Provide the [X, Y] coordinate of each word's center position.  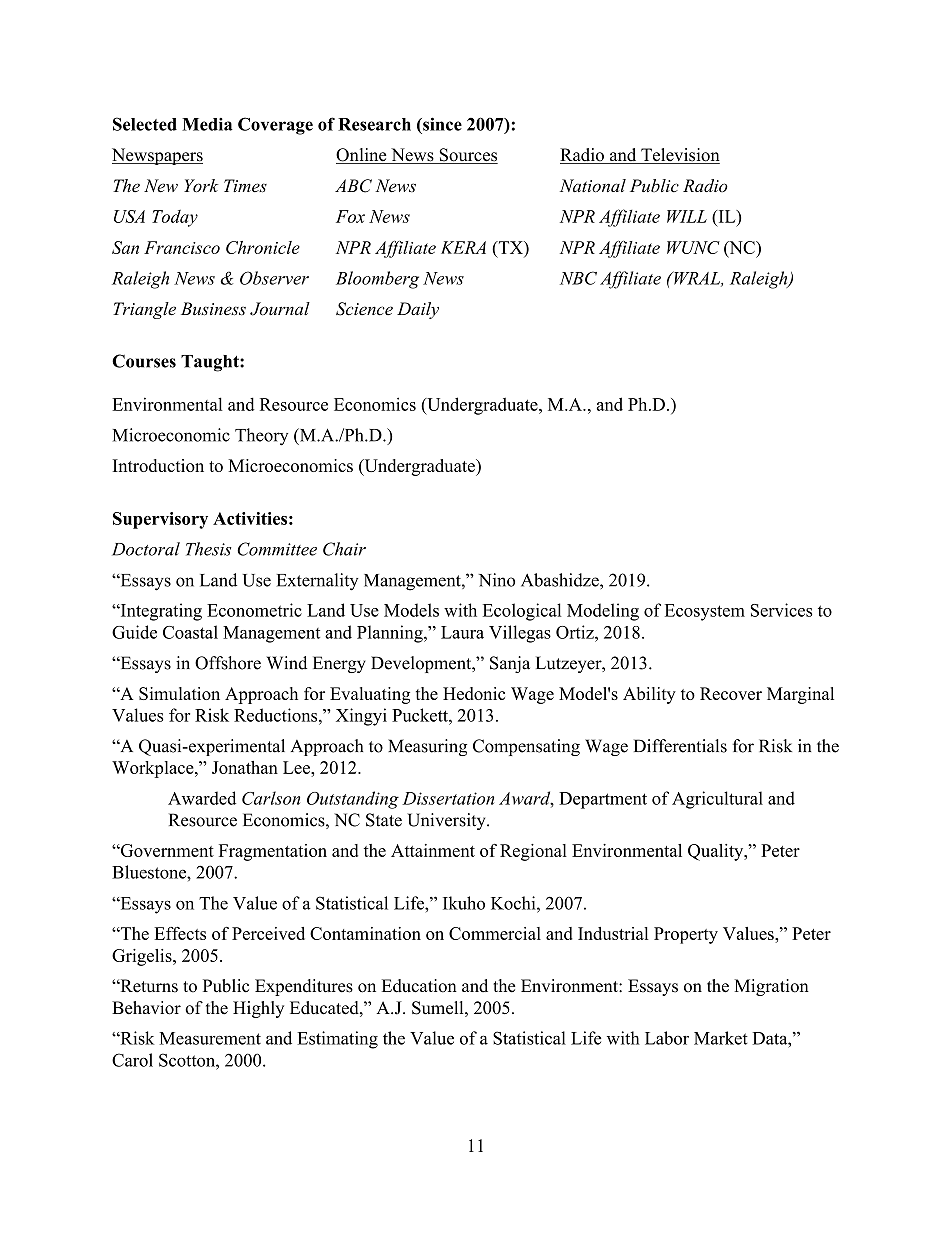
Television [679, 156]
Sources [467, 156]
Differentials [680, 746]
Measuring [427, 747]
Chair [344, 549]
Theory [261, 437]
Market [721, 1038]
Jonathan [245, 767]
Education [419, 986]
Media [207, 124]
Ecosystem [705, 612]
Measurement [210, 1038]
